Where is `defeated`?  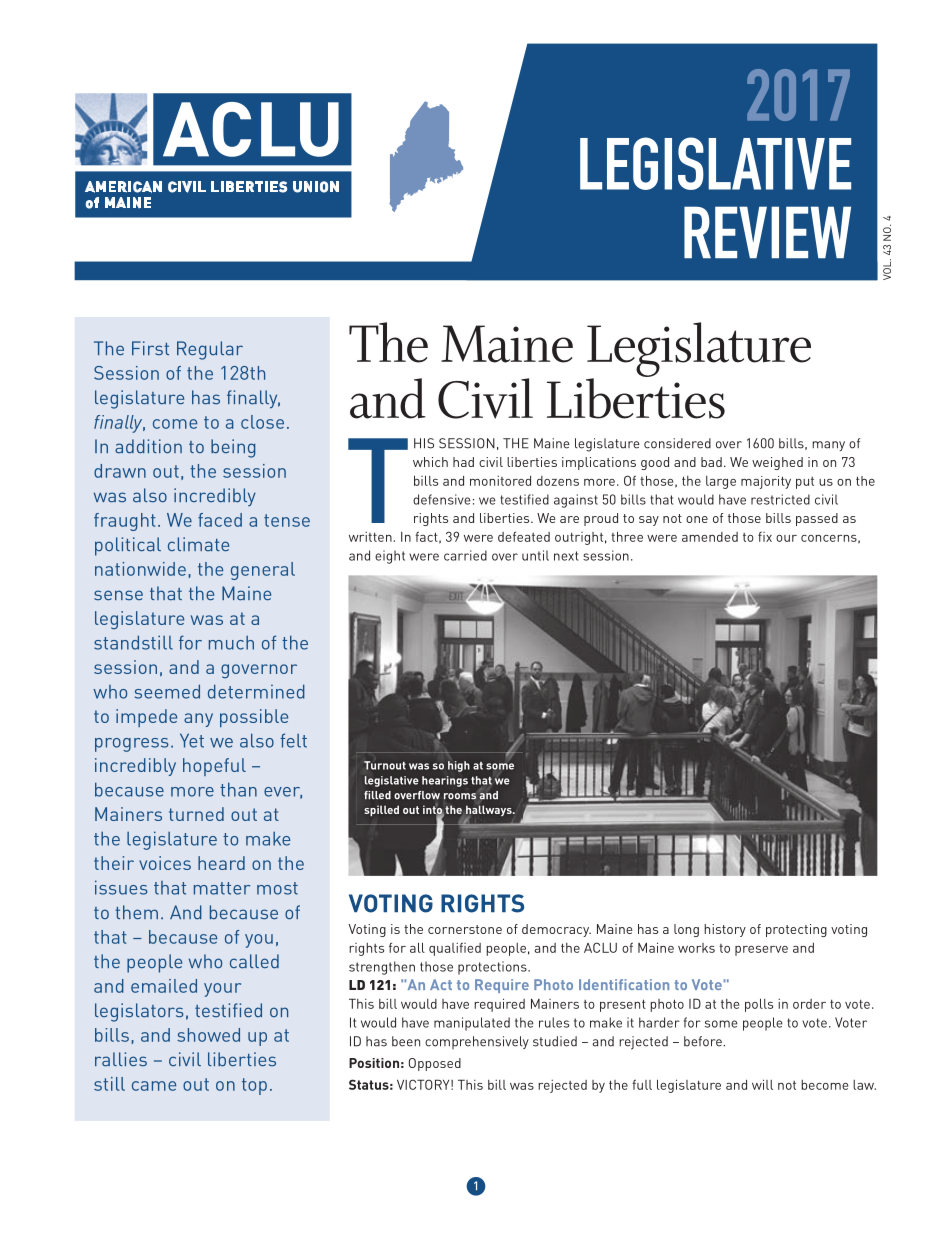 defeated is located at coordinates (524, 536).
